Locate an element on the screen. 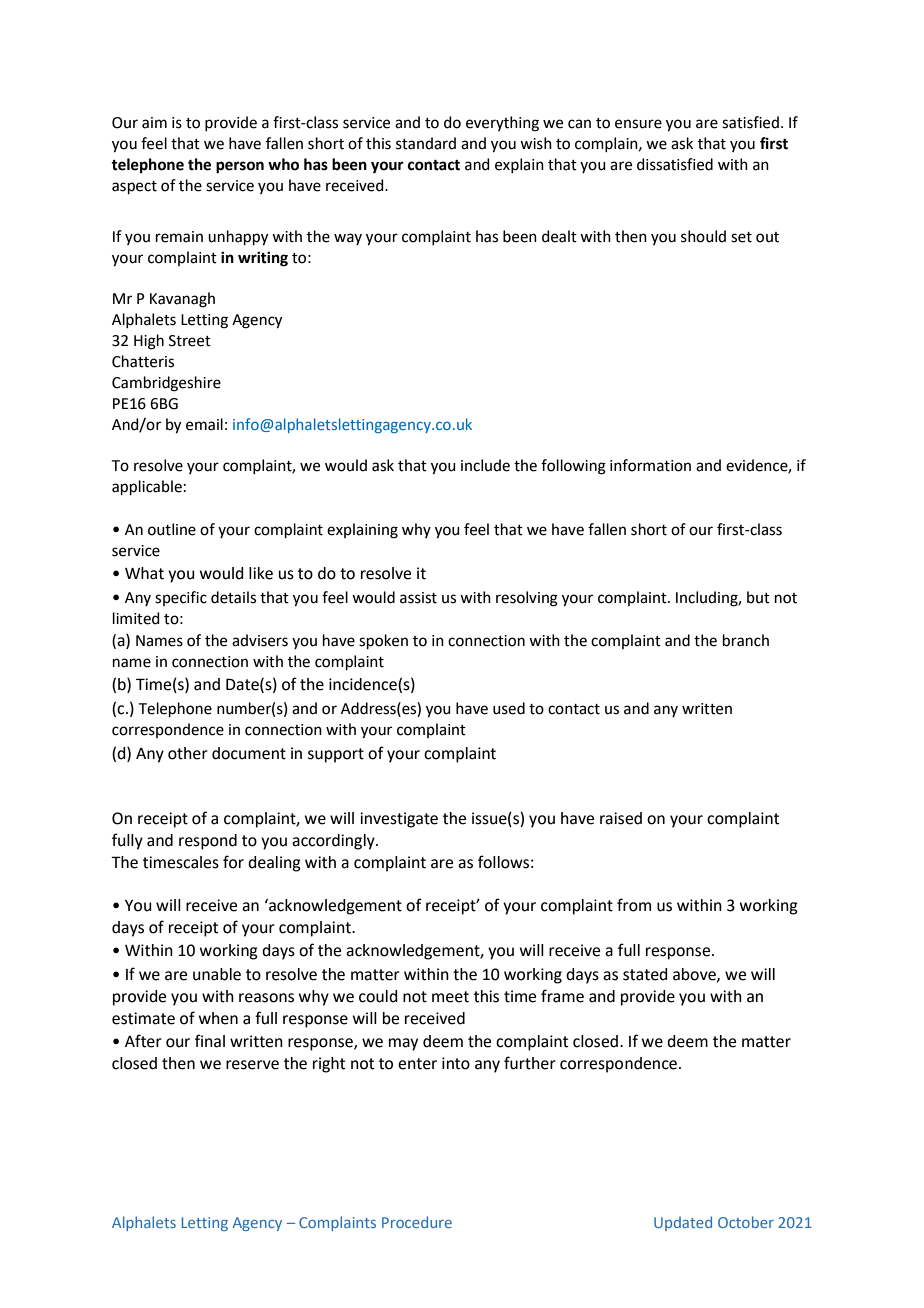 The image size is (924, 1308). following is located at coordinates (573, 467).
